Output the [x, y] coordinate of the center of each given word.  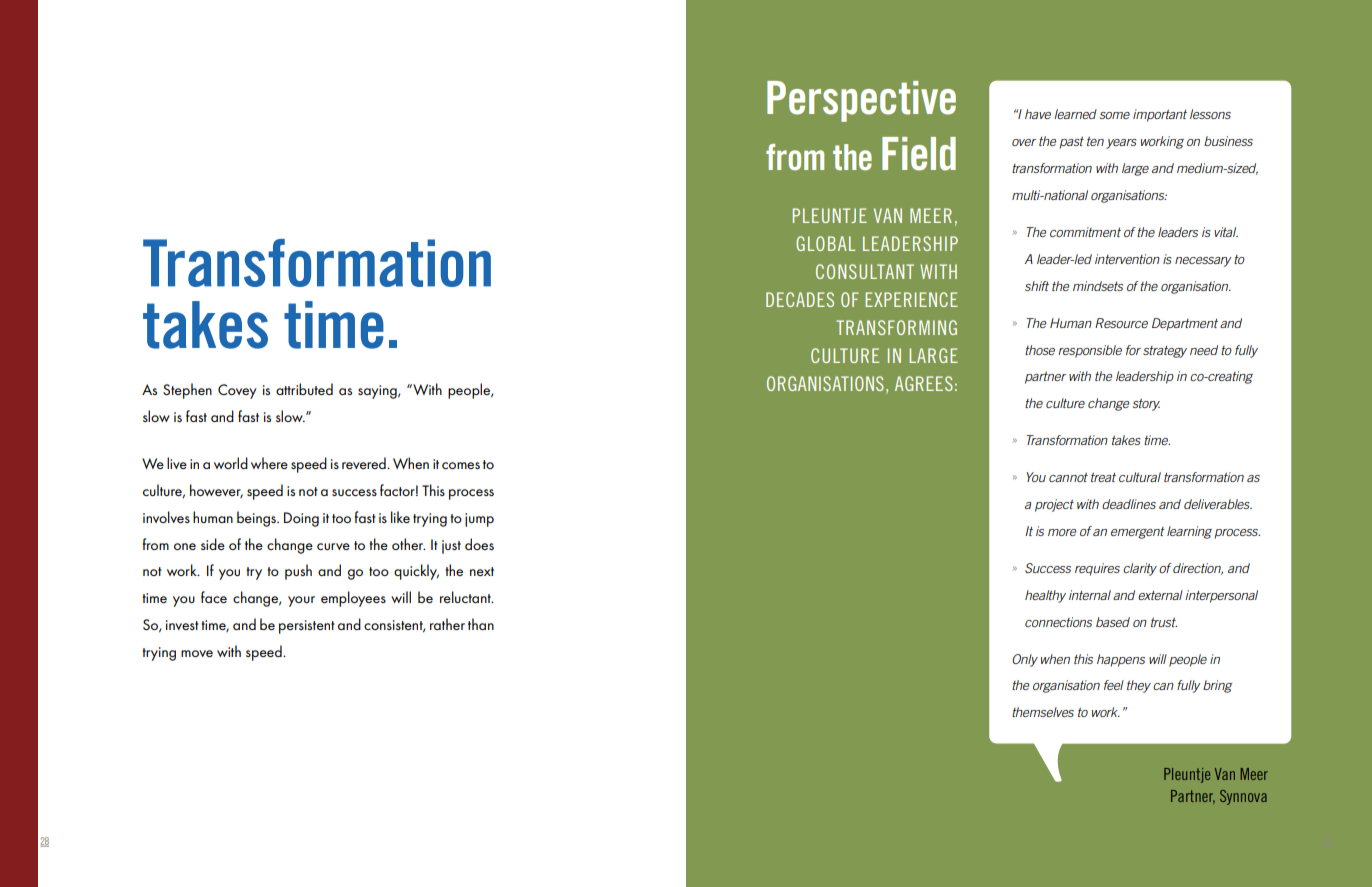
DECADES [800, 299]
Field [919, 154]
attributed [304, 389]
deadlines [1129, 504]
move [197, 653]
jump [479, 520]
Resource [1121, 323]
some [1115, 115]
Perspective [861, 101]
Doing [301, 519]
